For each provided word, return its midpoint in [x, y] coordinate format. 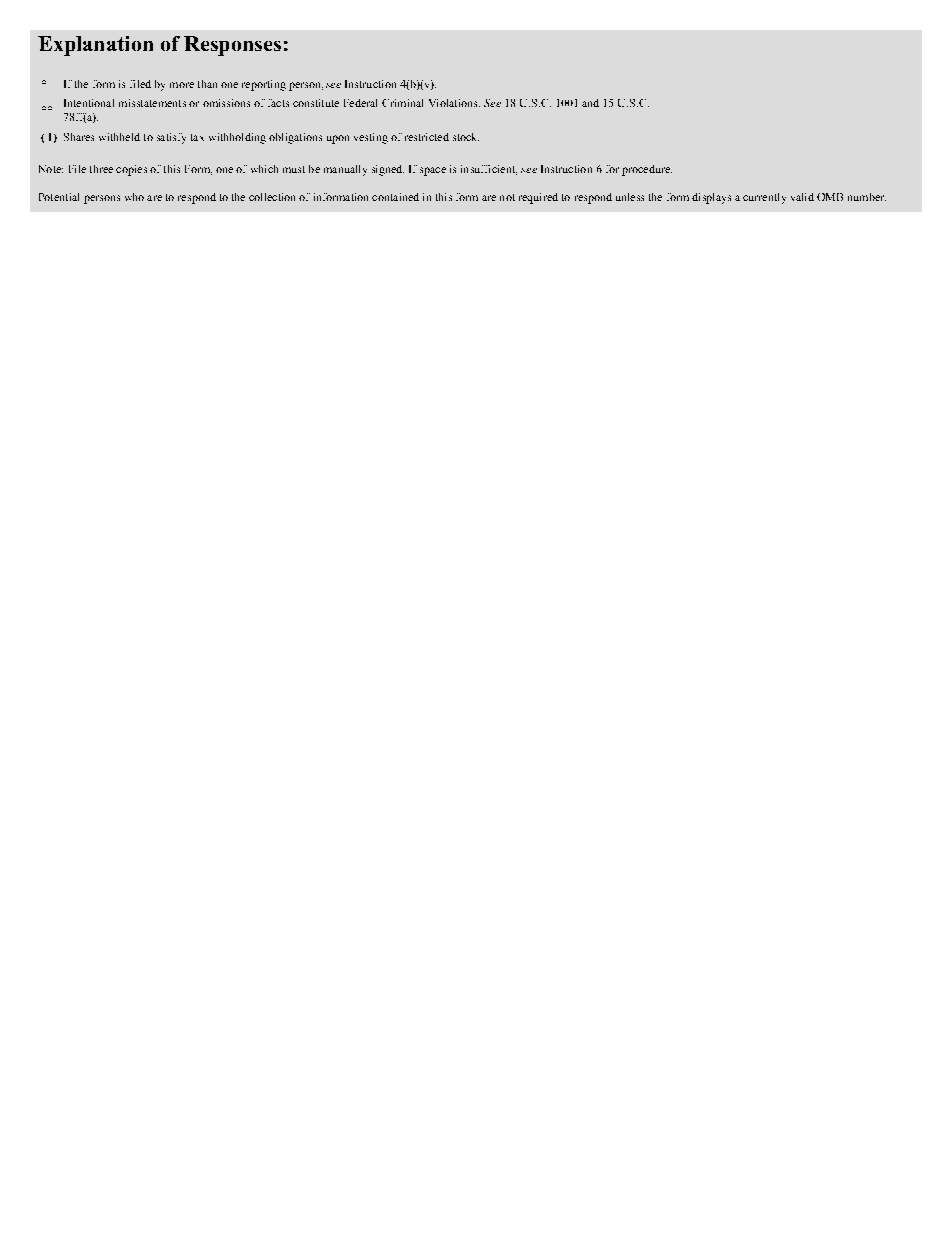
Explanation [95, 46]
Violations [454, 103]
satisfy [171, 138]
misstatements [152, 103]
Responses [232, 46]
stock [466, 137]
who [134, 197]
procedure [647, 170]
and [590, 103]
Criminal [402, 103]
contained [395, 197]
